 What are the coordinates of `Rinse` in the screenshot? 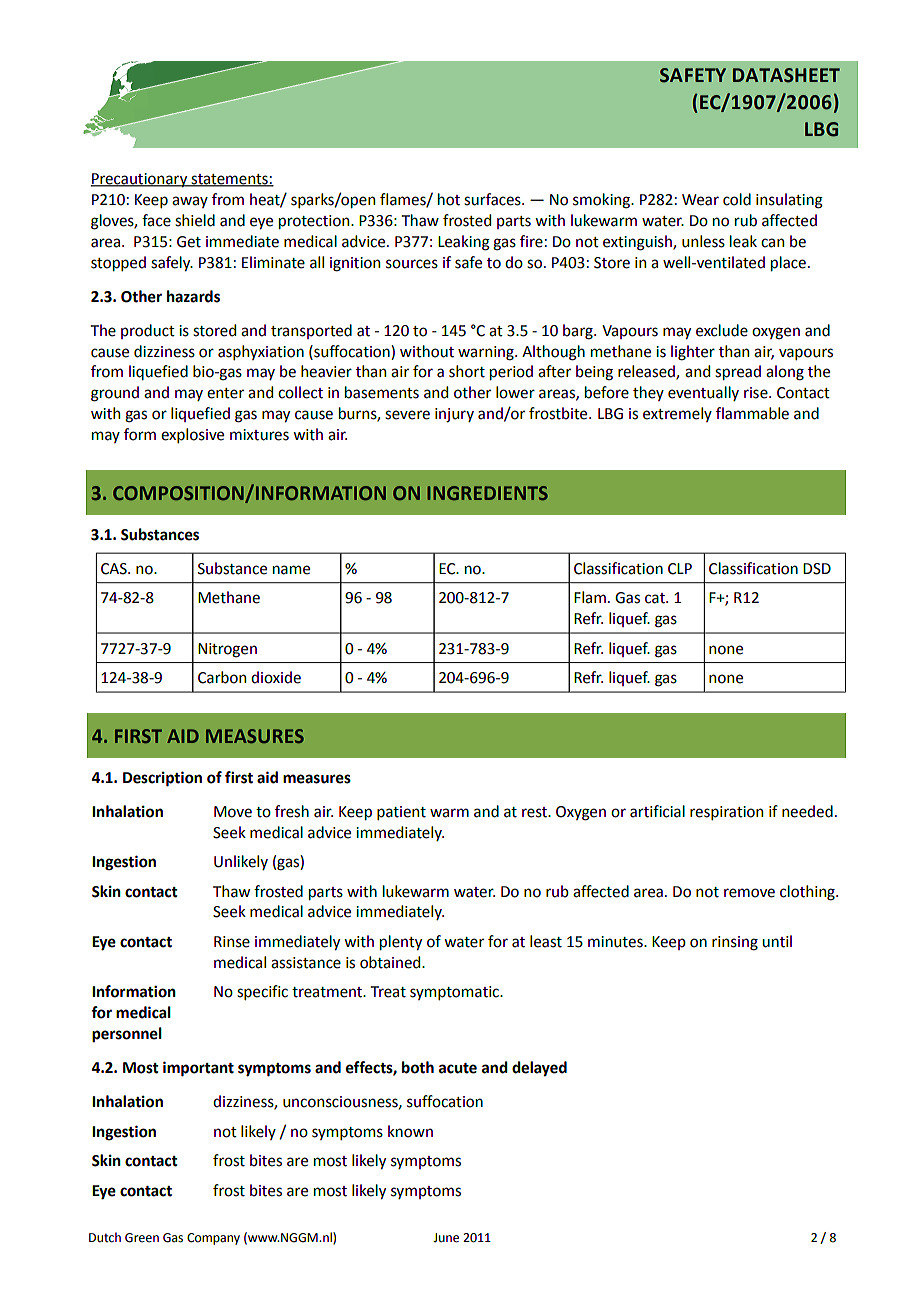 It's located at (232, 942).
